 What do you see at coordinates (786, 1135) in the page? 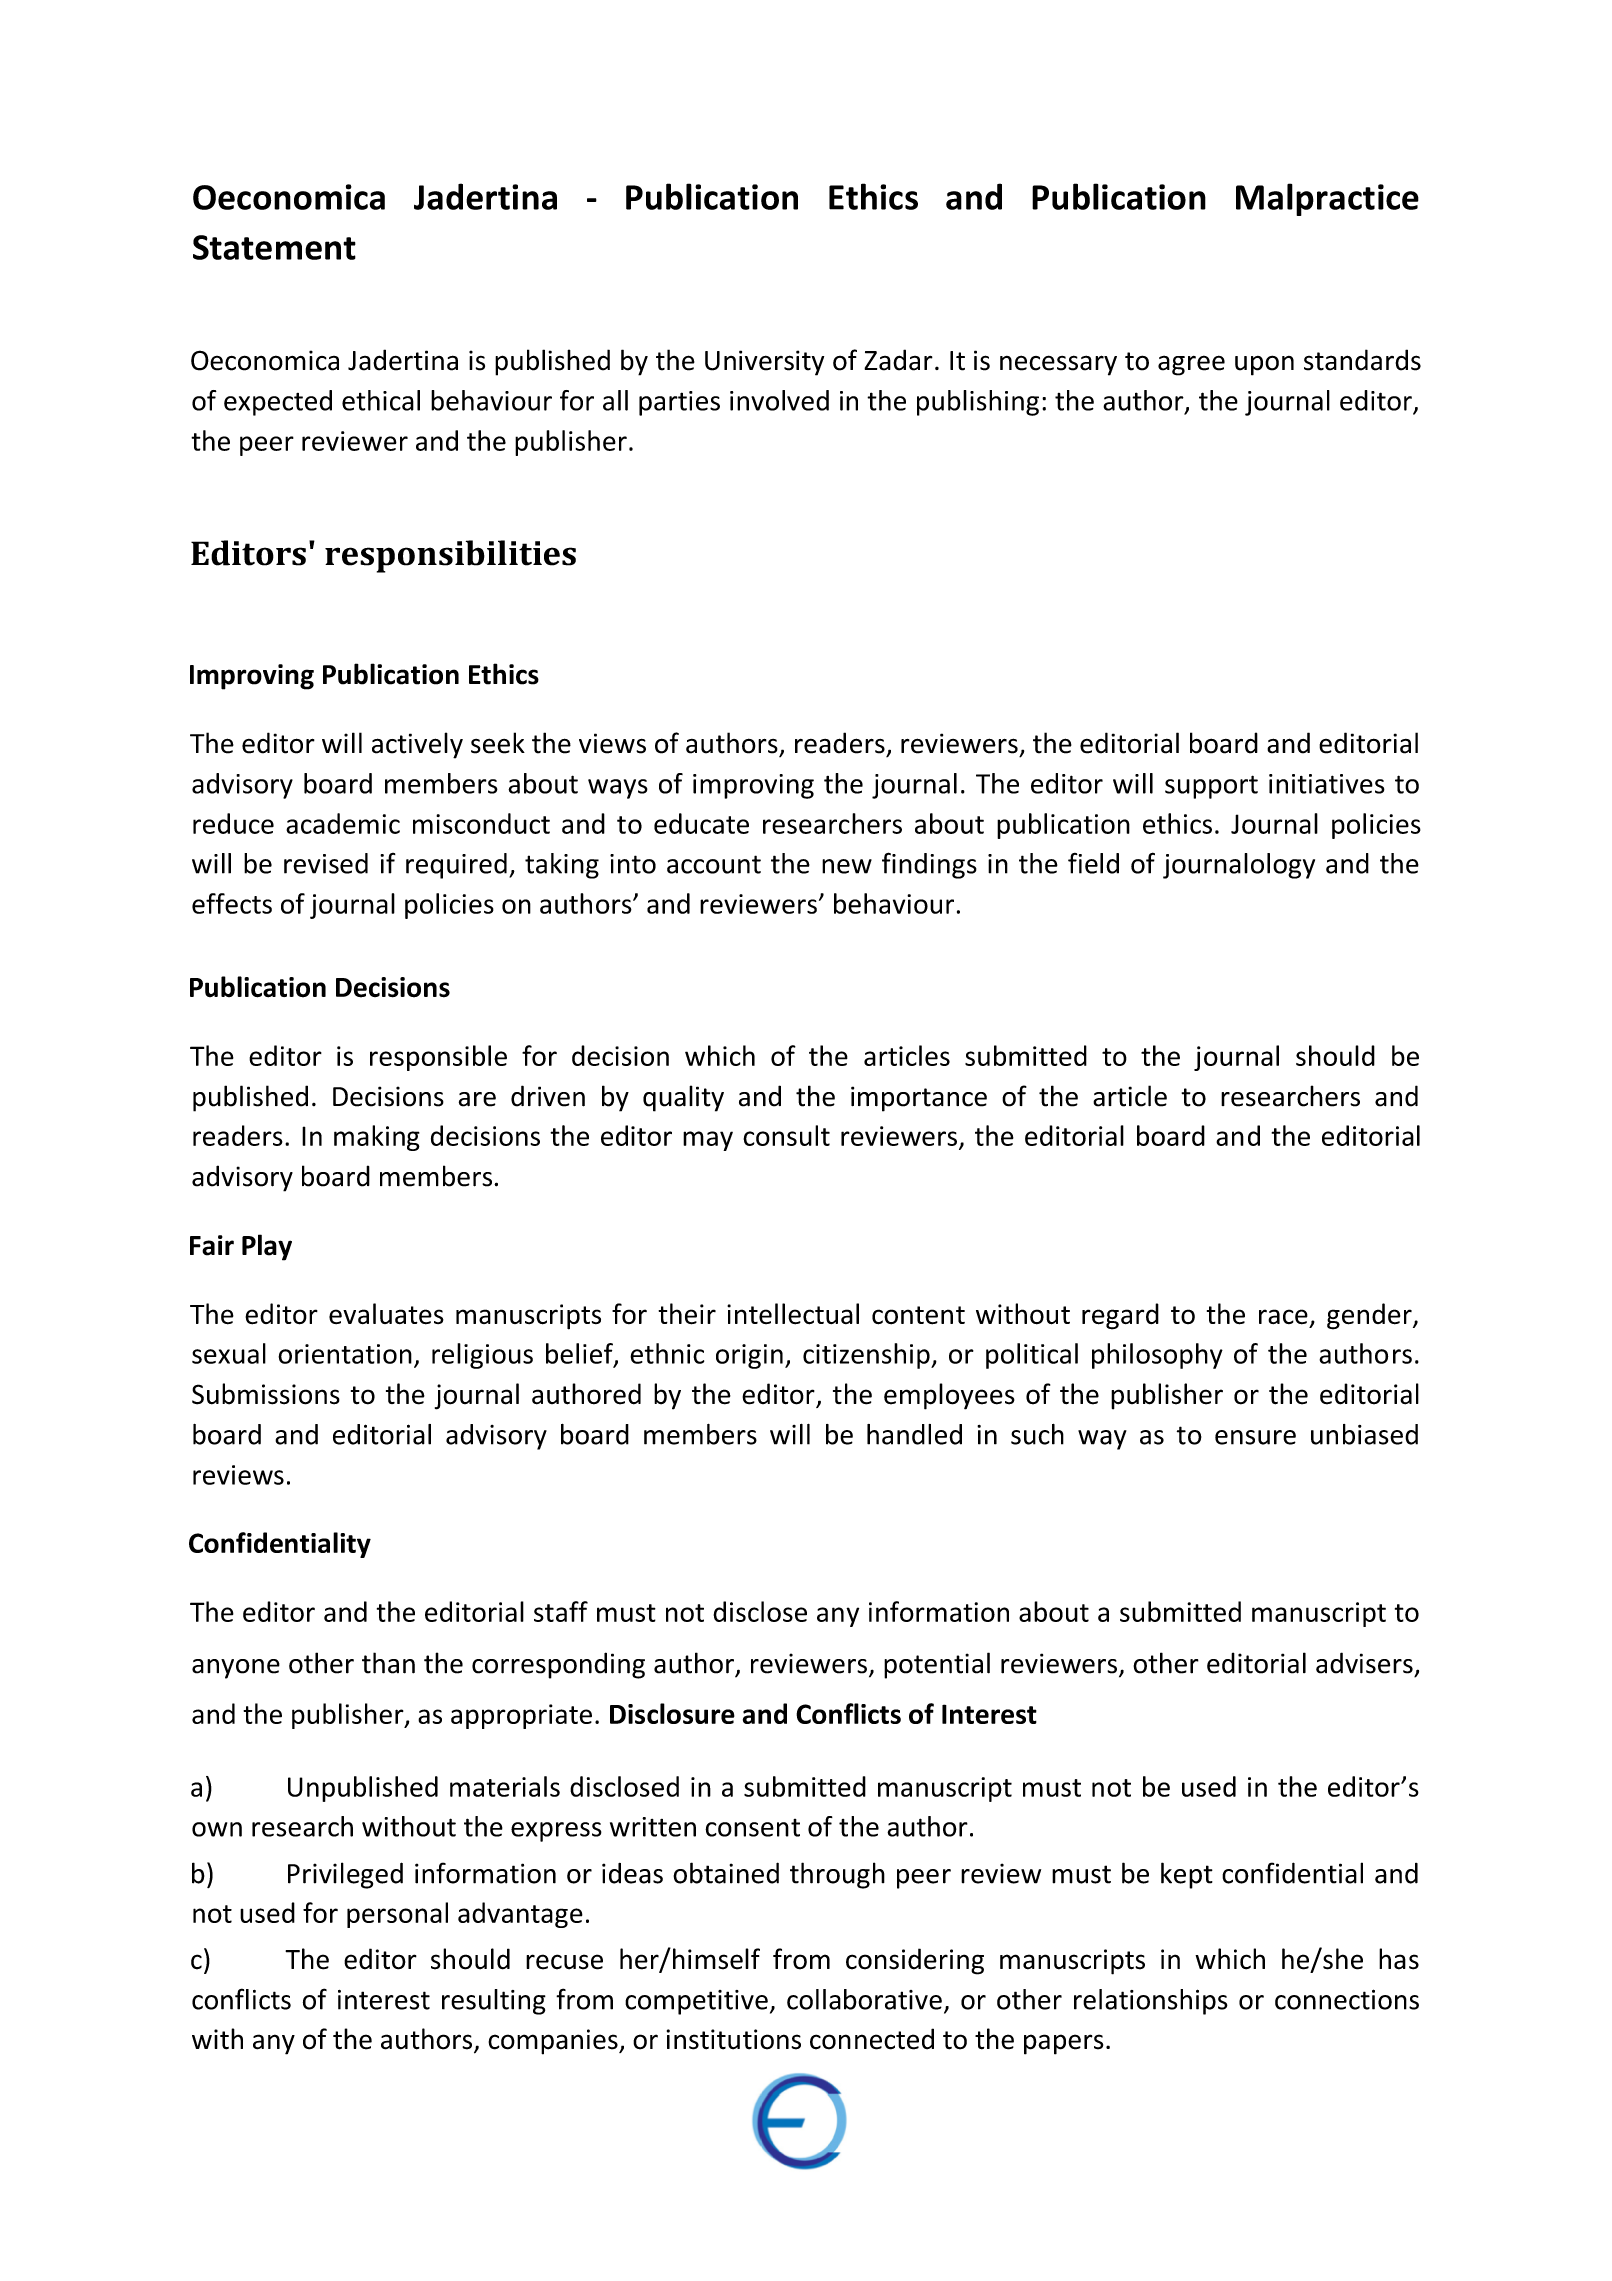
I see `consult` at bounding box center [786, 1135].
